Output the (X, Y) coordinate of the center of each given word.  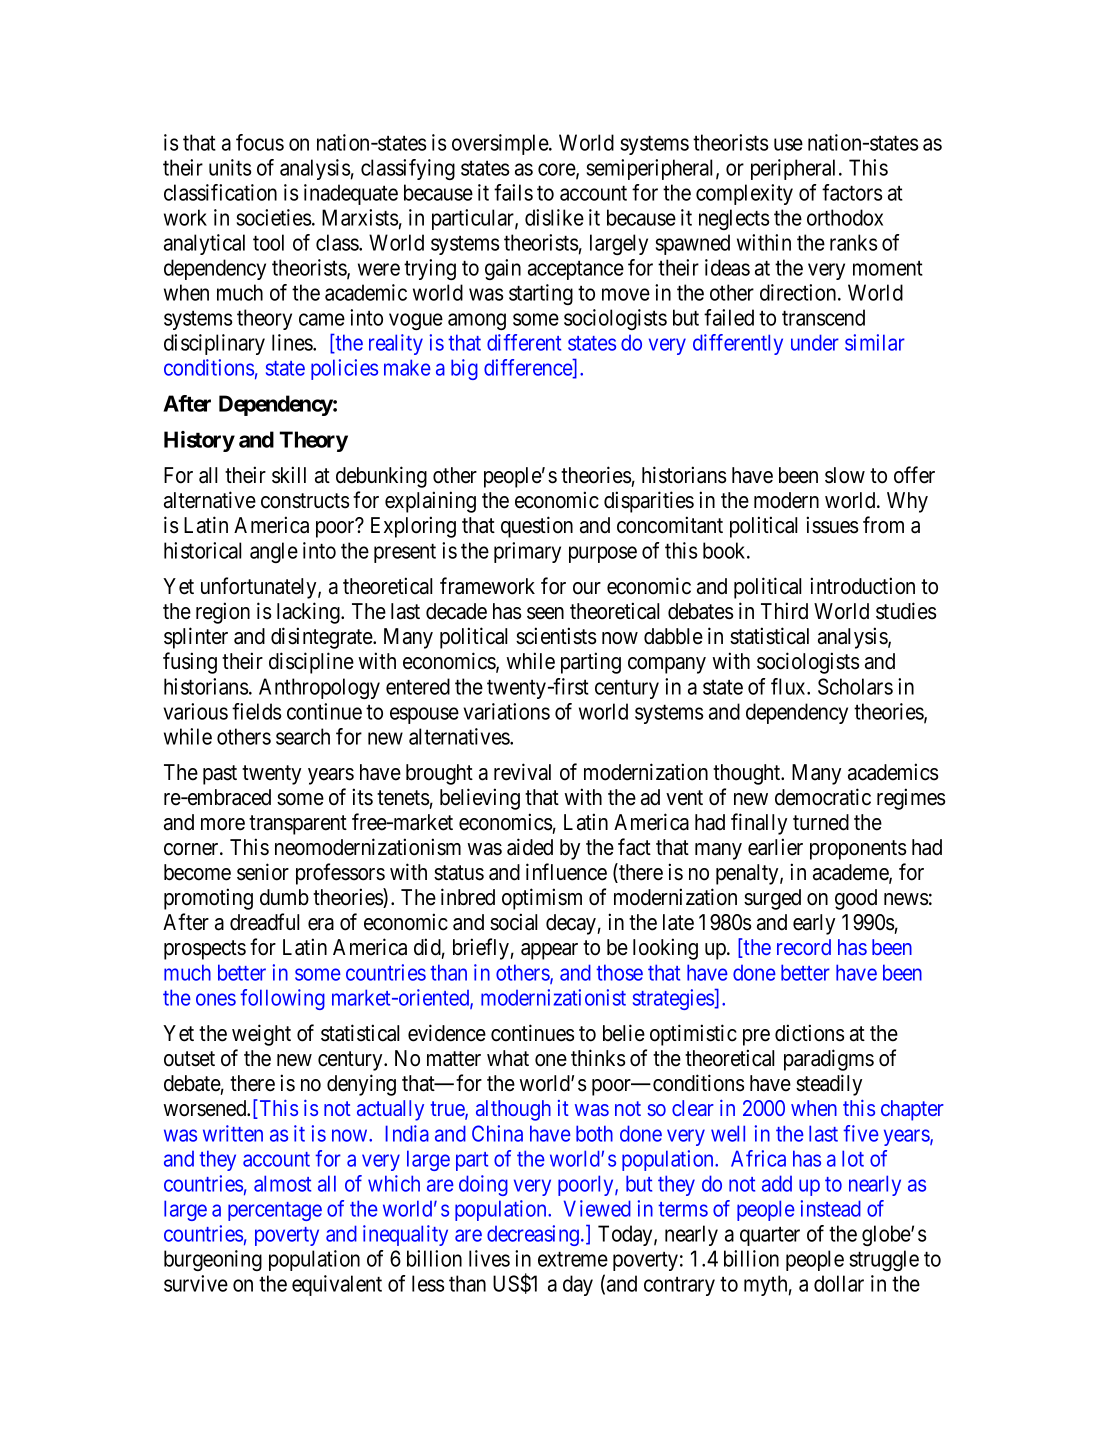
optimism (542, 899)
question (537, 527)
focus (260, 142)
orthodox (845, 217)
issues (832, 525)
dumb (284, 897)
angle (274, 552)
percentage (275, 1211)
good (856, 899)
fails (513, 192)
